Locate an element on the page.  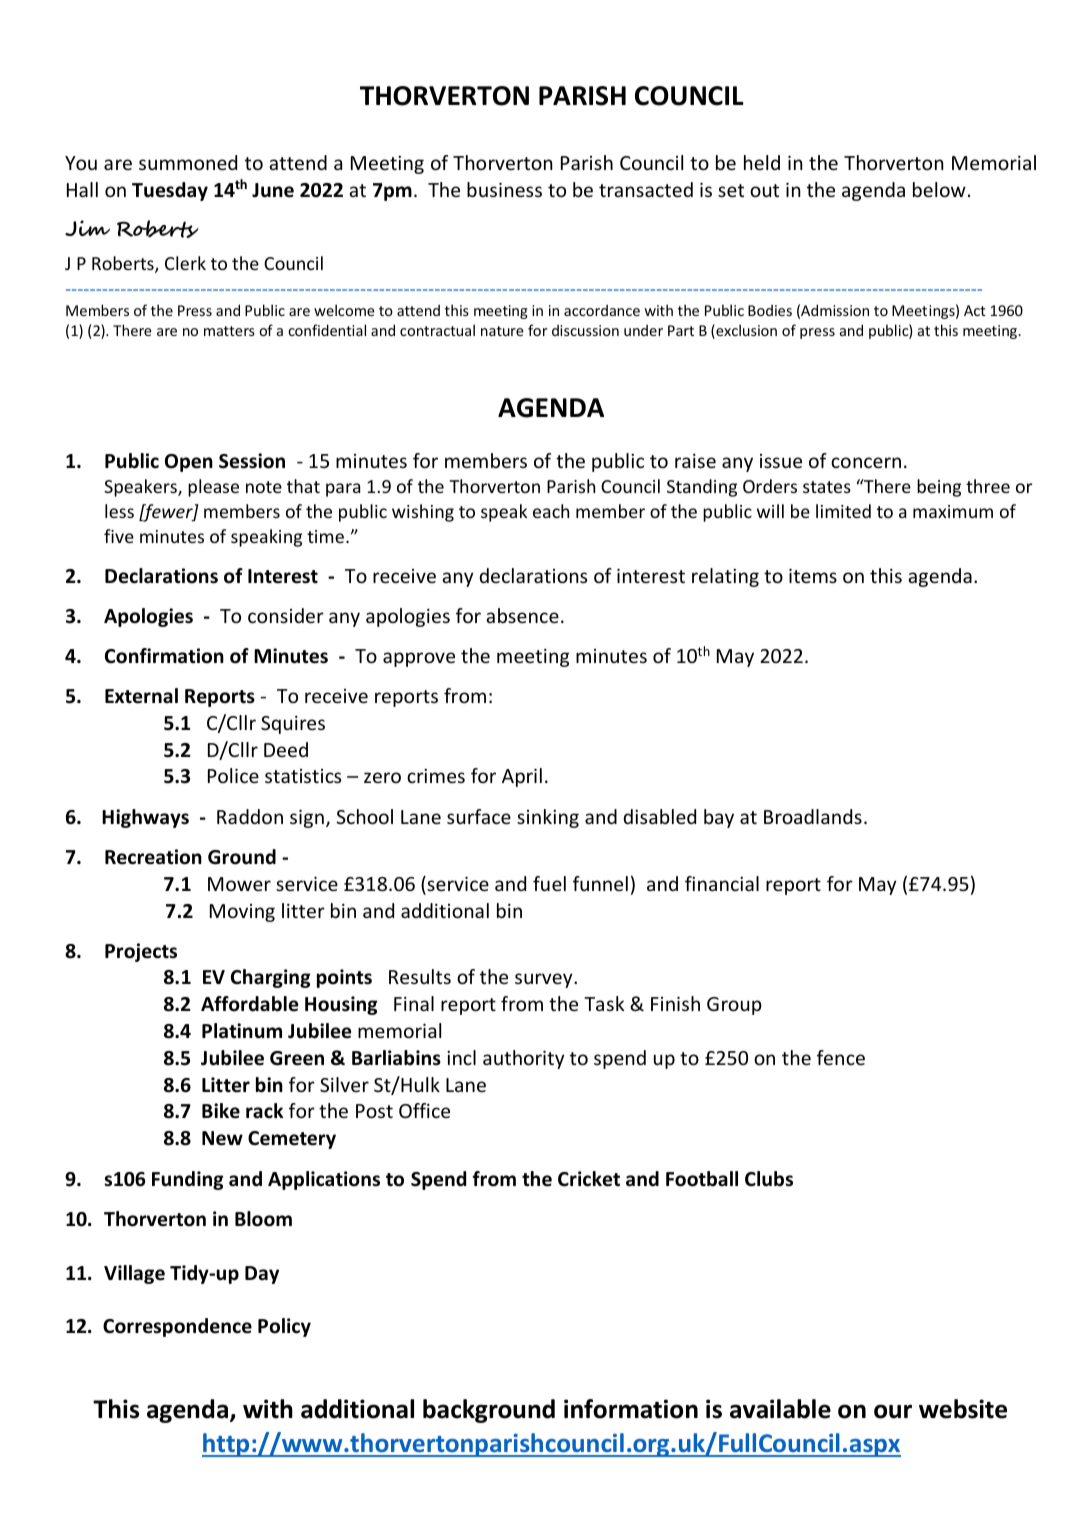
Police is located at coordinates (233, 775).
